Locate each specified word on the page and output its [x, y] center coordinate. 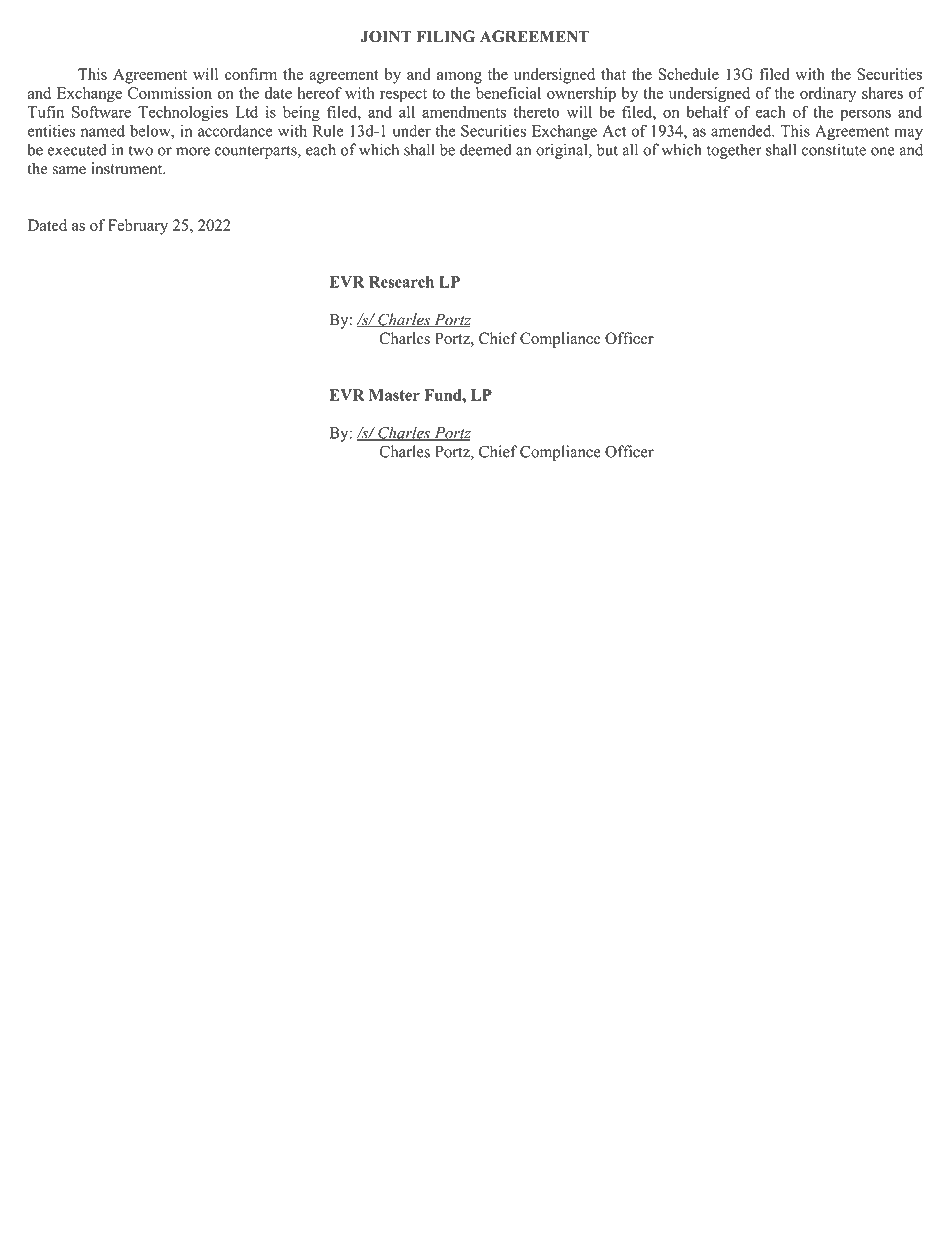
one [883, 151]
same [69, 170]
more [193, 151]
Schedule [688, 74]
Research [401, 282]
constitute [834, 149]
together [734, 151]
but [607, 149]
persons [865, 115]
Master [394, 395]
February [138, 227]
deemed [486, 149]
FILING [446, 36]
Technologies [183, 113]
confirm [251, 74]
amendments [464, 112]
